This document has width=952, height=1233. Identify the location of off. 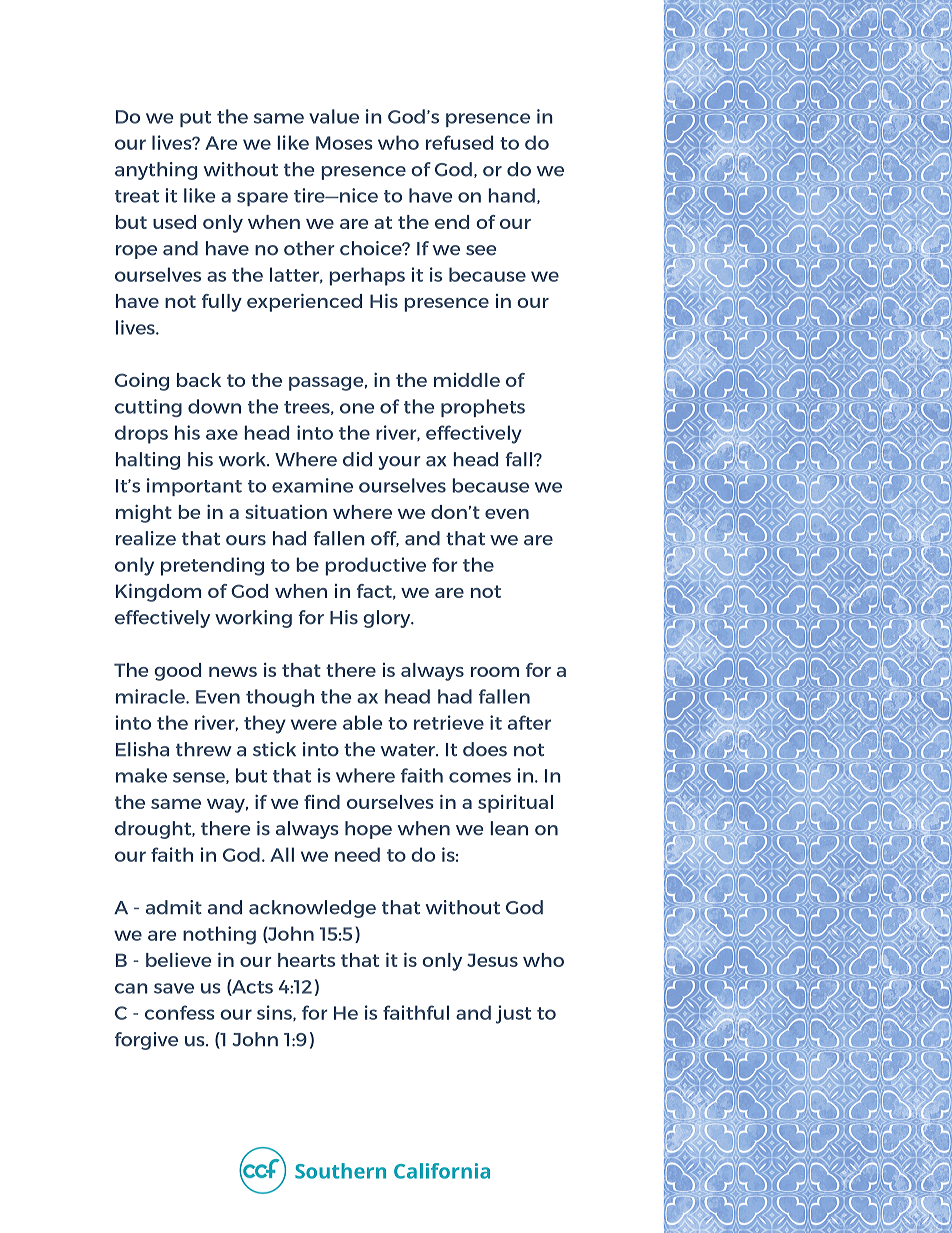
(385, 539).
